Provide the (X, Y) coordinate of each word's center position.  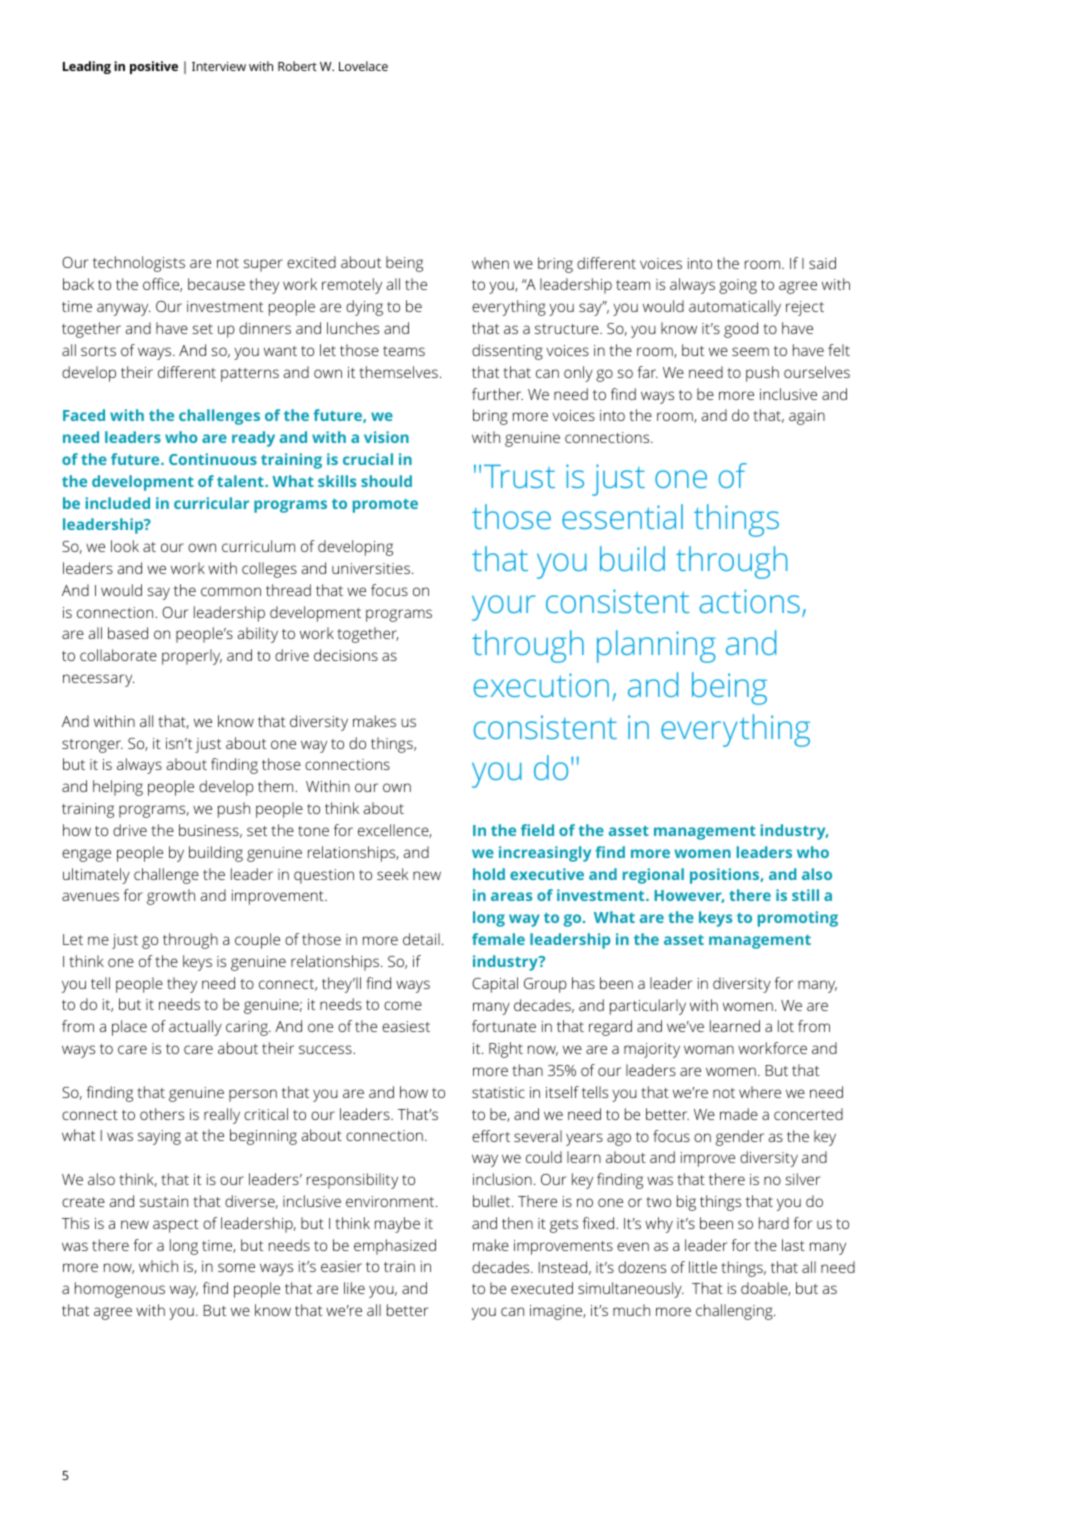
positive (154, 67)
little (703, 1267)
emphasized (395, 1247)
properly (192, 657)
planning (656, 646)
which (158, 1266)
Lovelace (363, 66)
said (822, 263)
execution (541, 685)
